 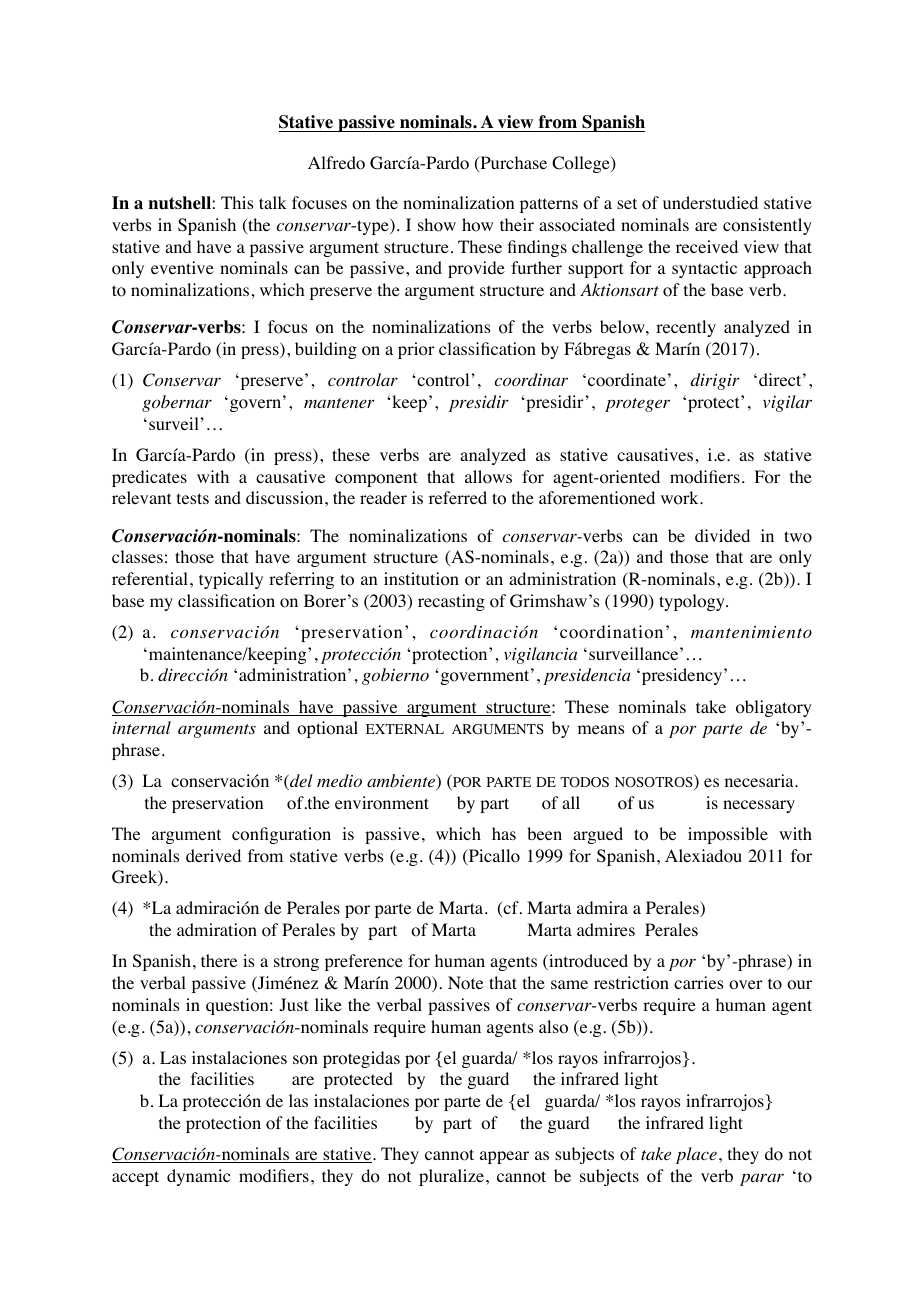 I want to click on This, so click(x=237, y=202).
